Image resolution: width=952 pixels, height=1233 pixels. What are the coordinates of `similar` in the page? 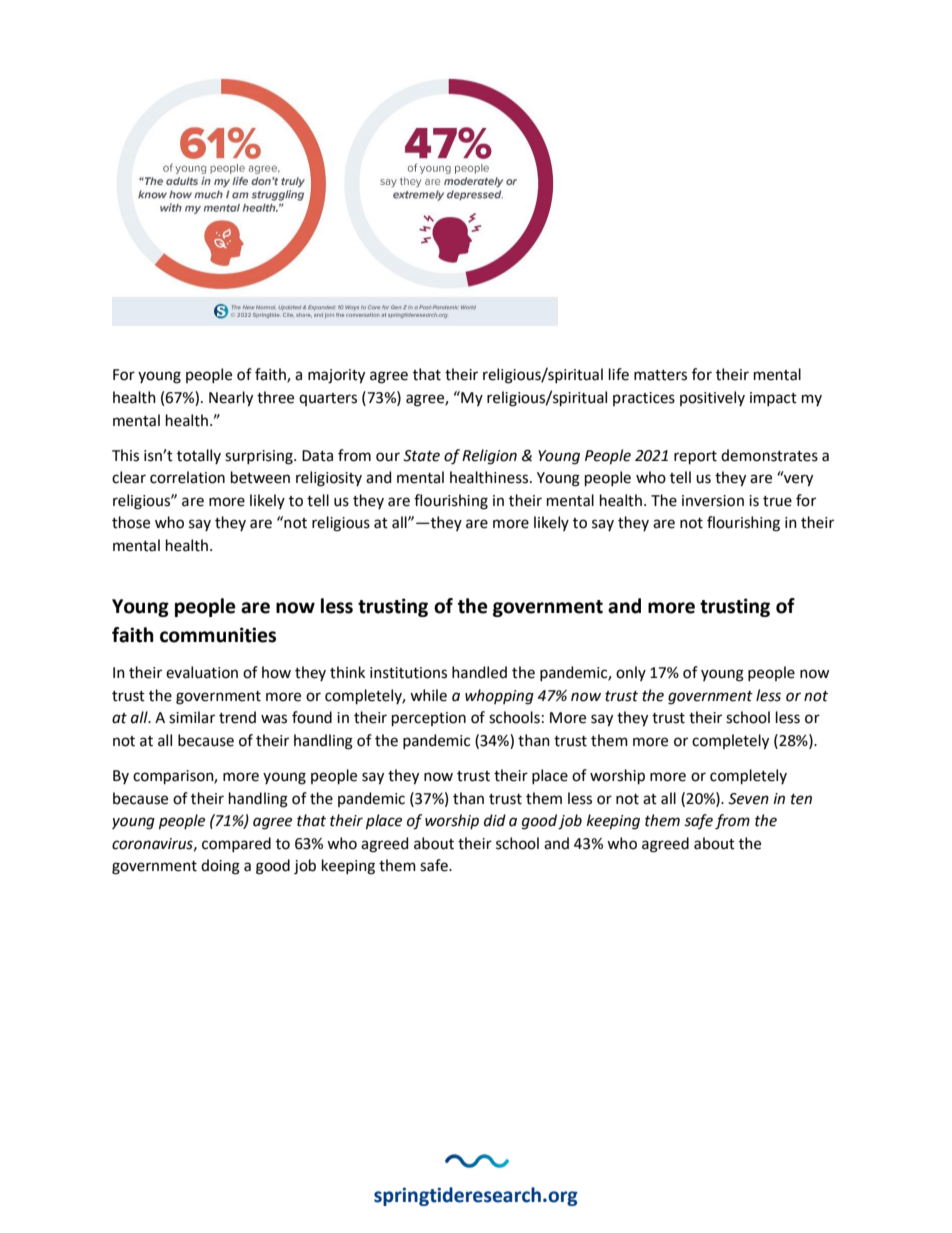 It's located at (192, 717).
